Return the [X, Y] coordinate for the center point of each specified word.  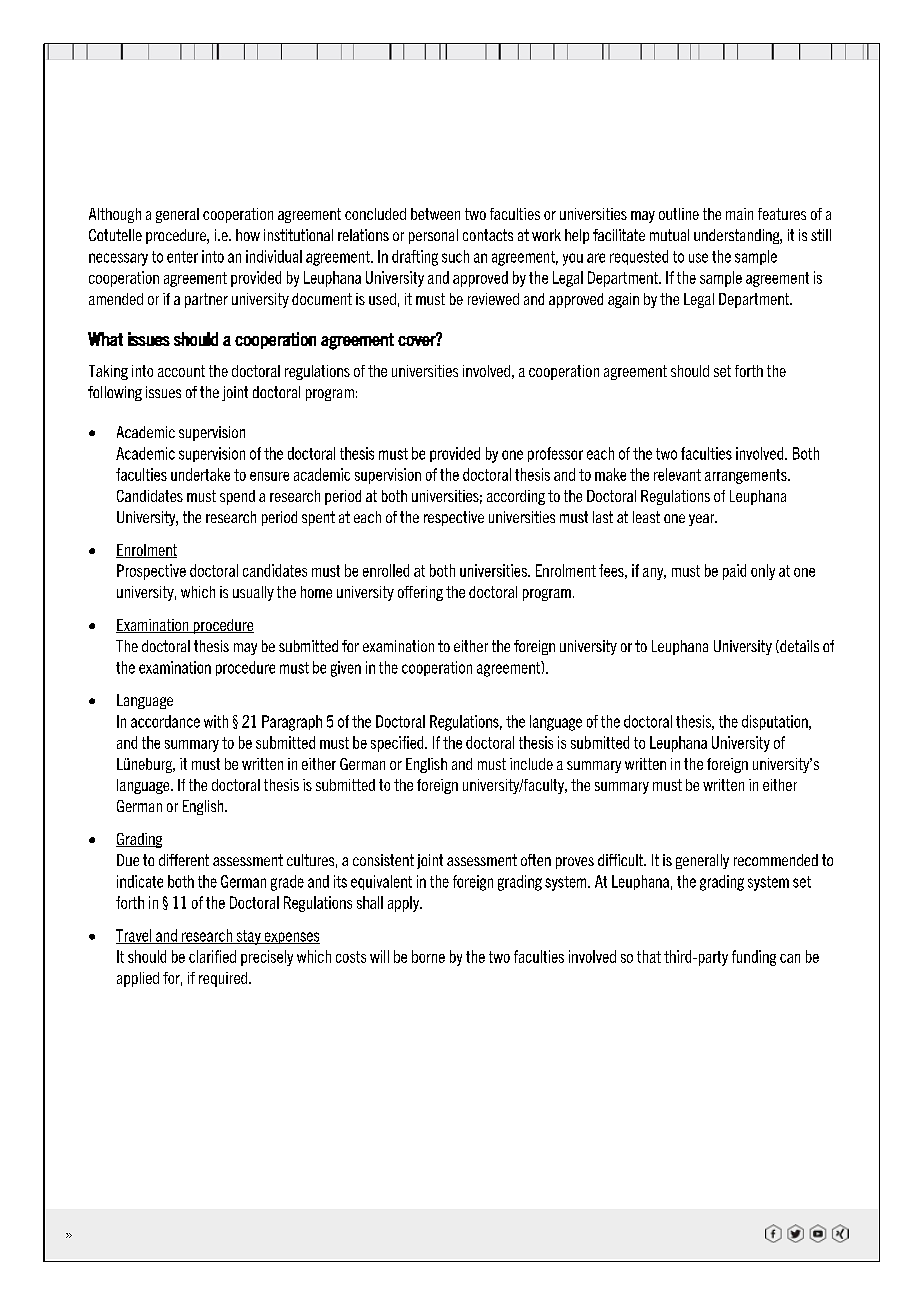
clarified [212, 956]
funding [754, 958]
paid [734, 572]
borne [428, 956]
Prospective [151, 572]
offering [420, 593]
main [739, 214]
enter [182, 257]
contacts [488, 235]
